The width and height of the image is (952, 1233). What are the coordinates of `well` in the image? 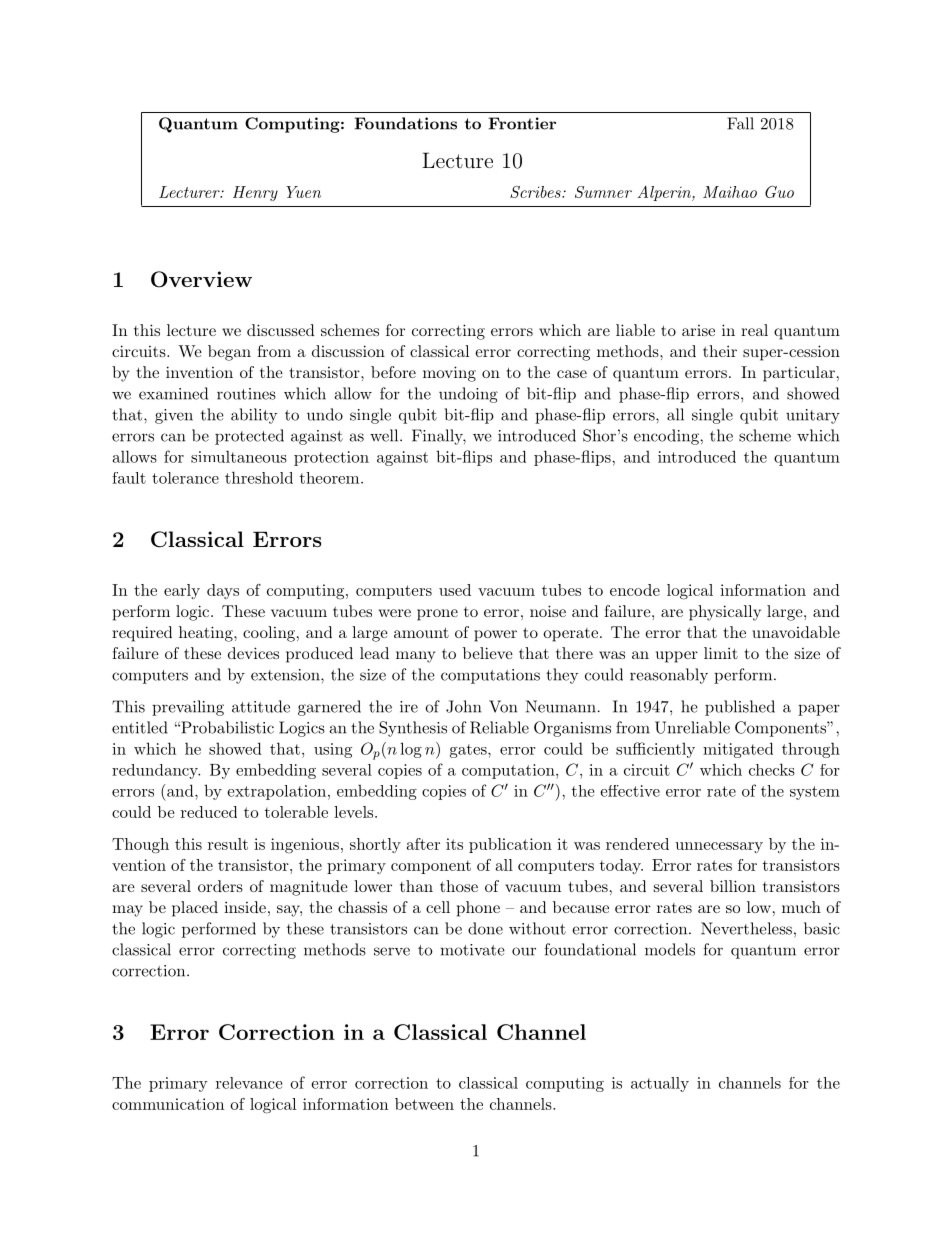 It's located at (385, 435).
